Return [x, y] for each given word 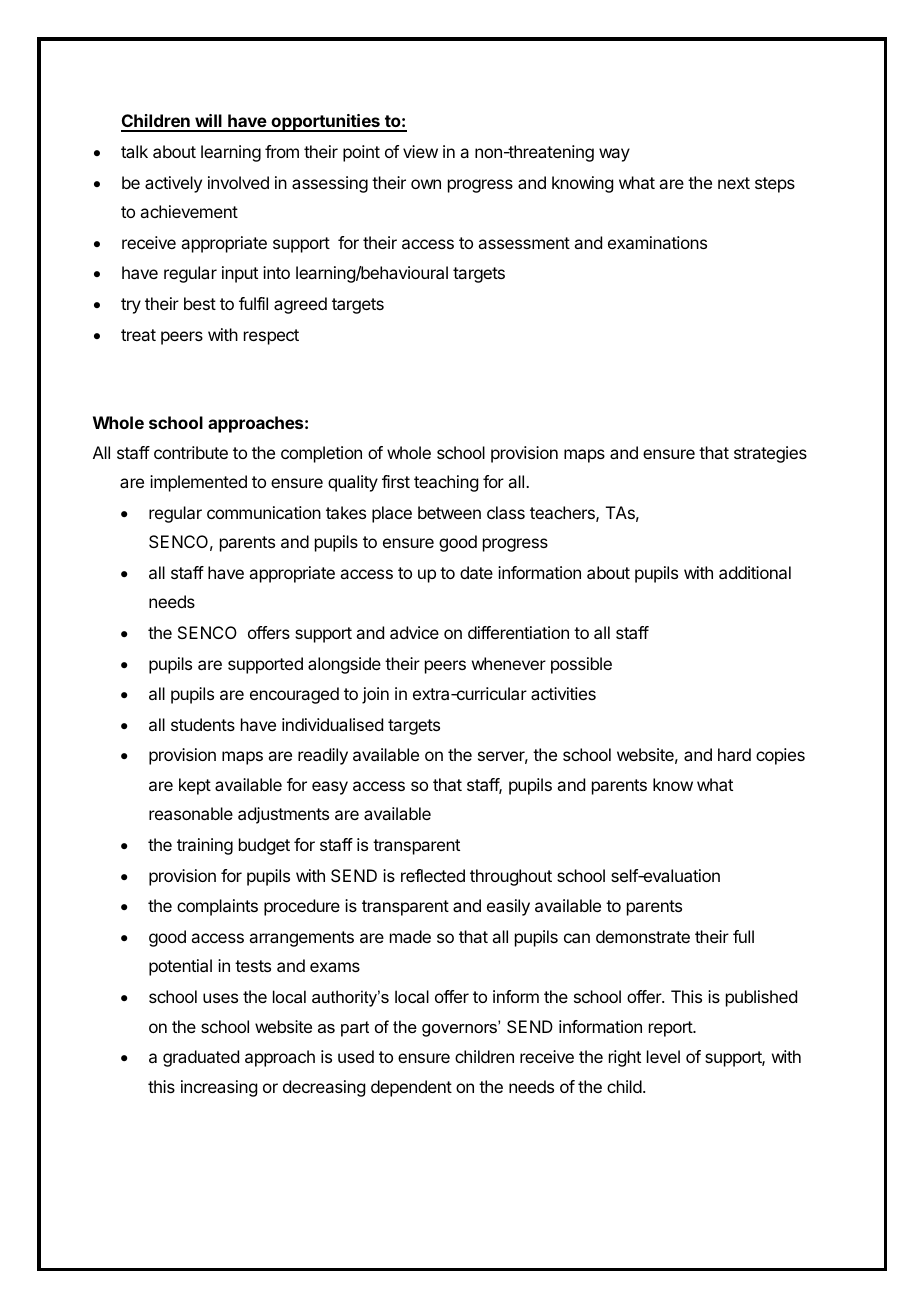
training [205, 846]
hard [734, 754]
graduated [201, 1058]
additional [755, 572]
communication [264, 512]
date [476, 572]
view [420, 151]
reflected [433, 875]
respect [271, 337]
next [734, 183]
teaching [446, 483]
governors [460, 1029]
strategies [770, 454]
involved [238, 182]
